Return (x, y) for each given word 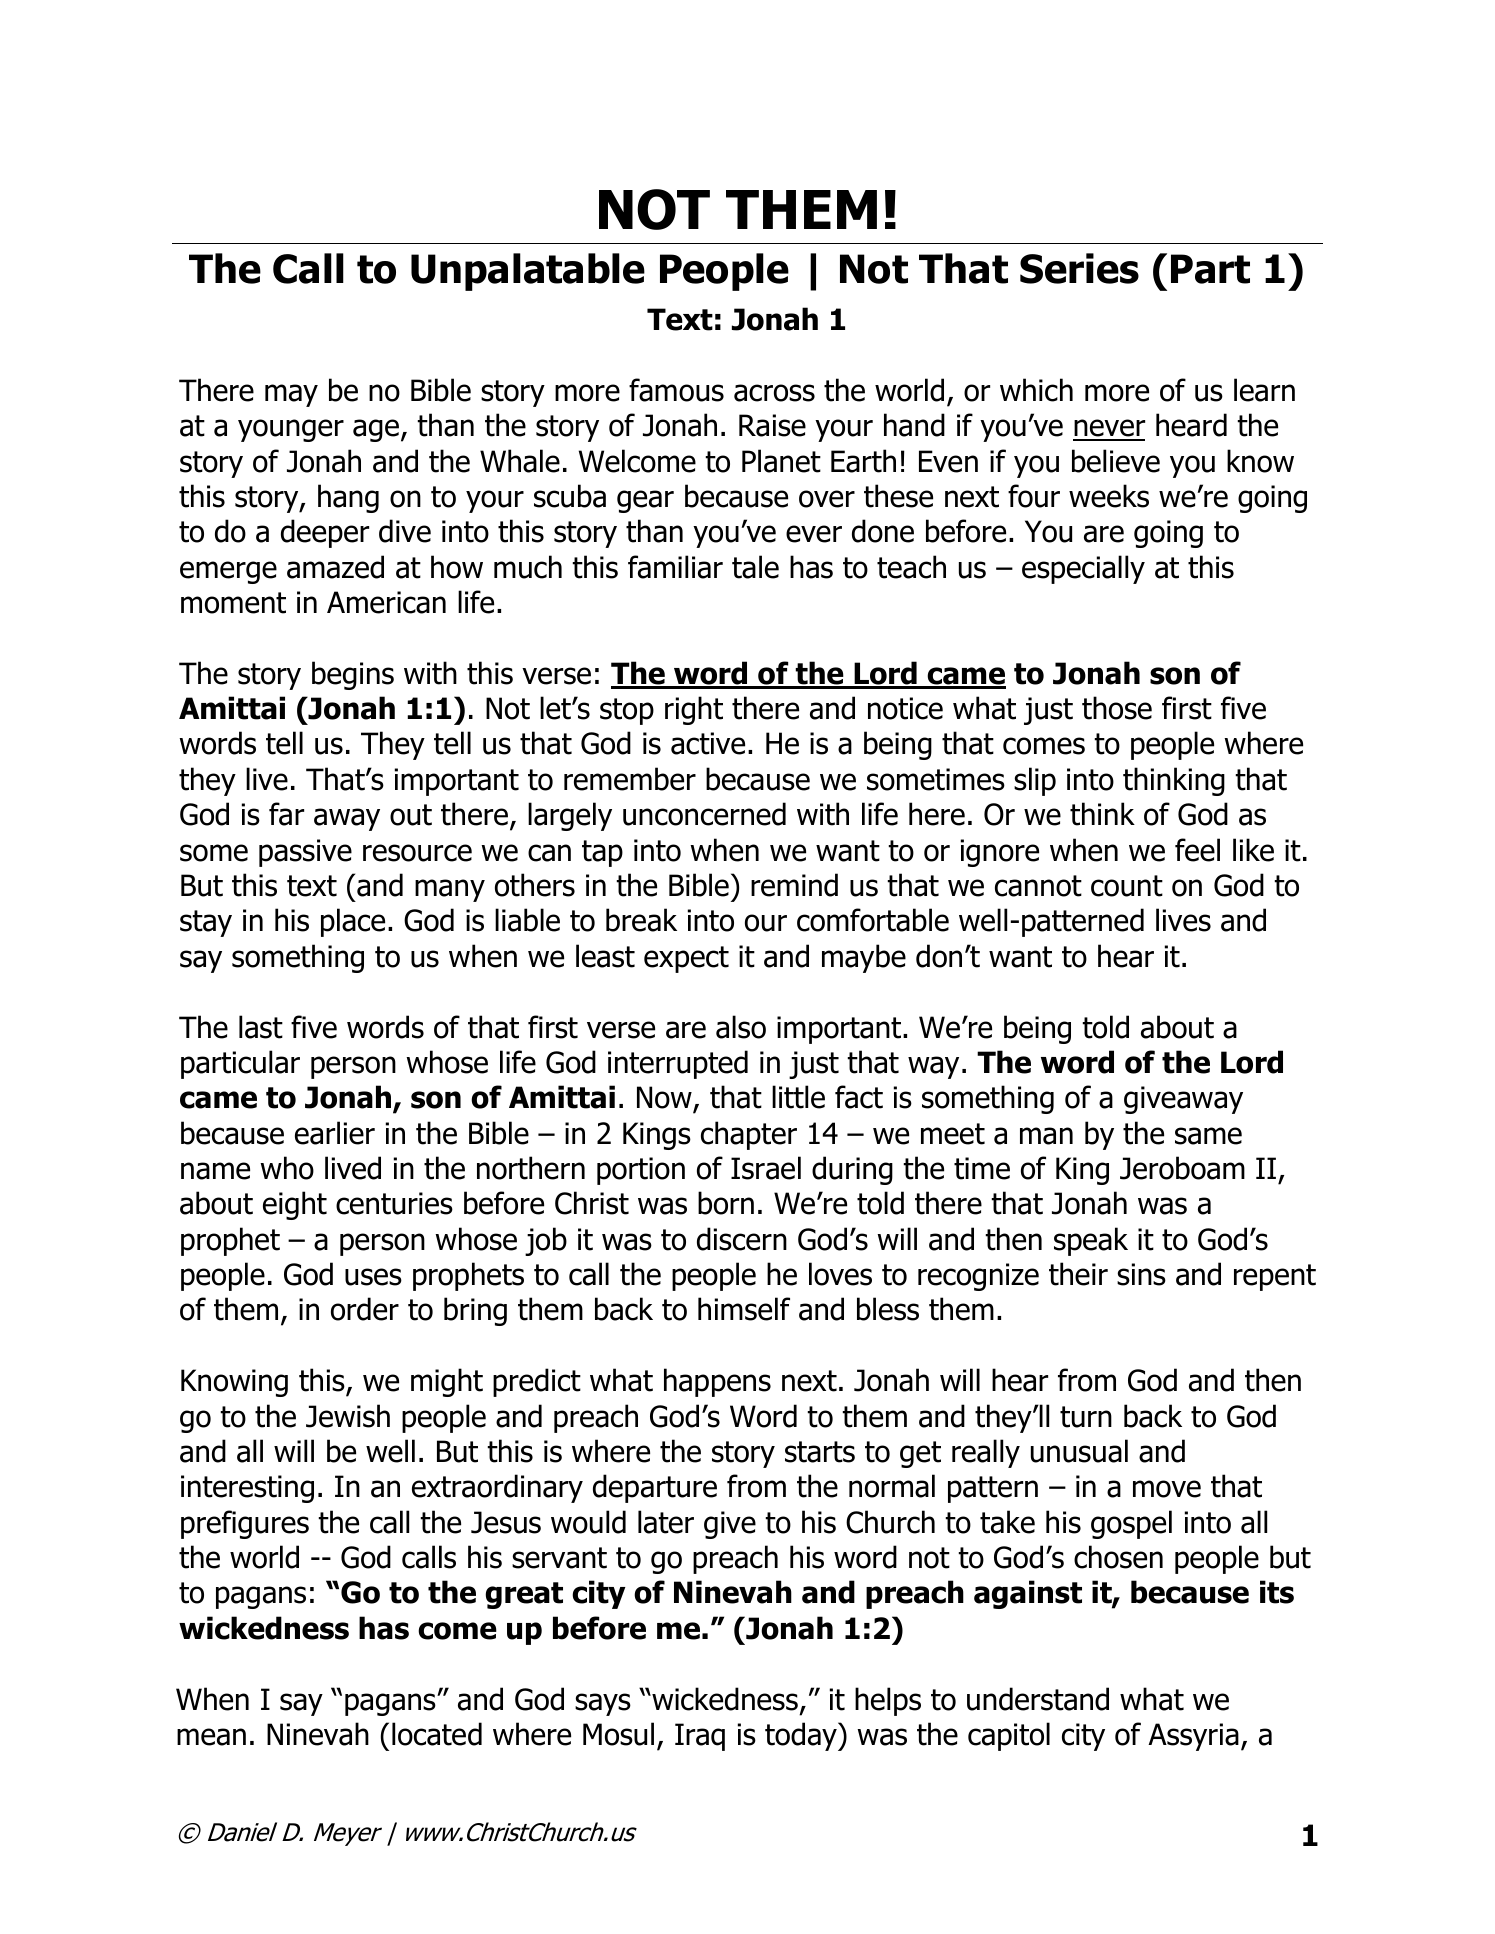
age (377, 430)
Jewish (348, 1416)
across (774, 393)
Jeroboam (1182, 1168)
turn (1086, 1417)
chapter (749, 1135)
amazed (335, 567)
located (437, 1734)
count (1127, 886)
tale (755, 567)
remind (794, 885)
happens (717, 1382)
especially (1083, 569)
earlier (335, 1133)
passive (305, 853)
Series (1079, 268)
